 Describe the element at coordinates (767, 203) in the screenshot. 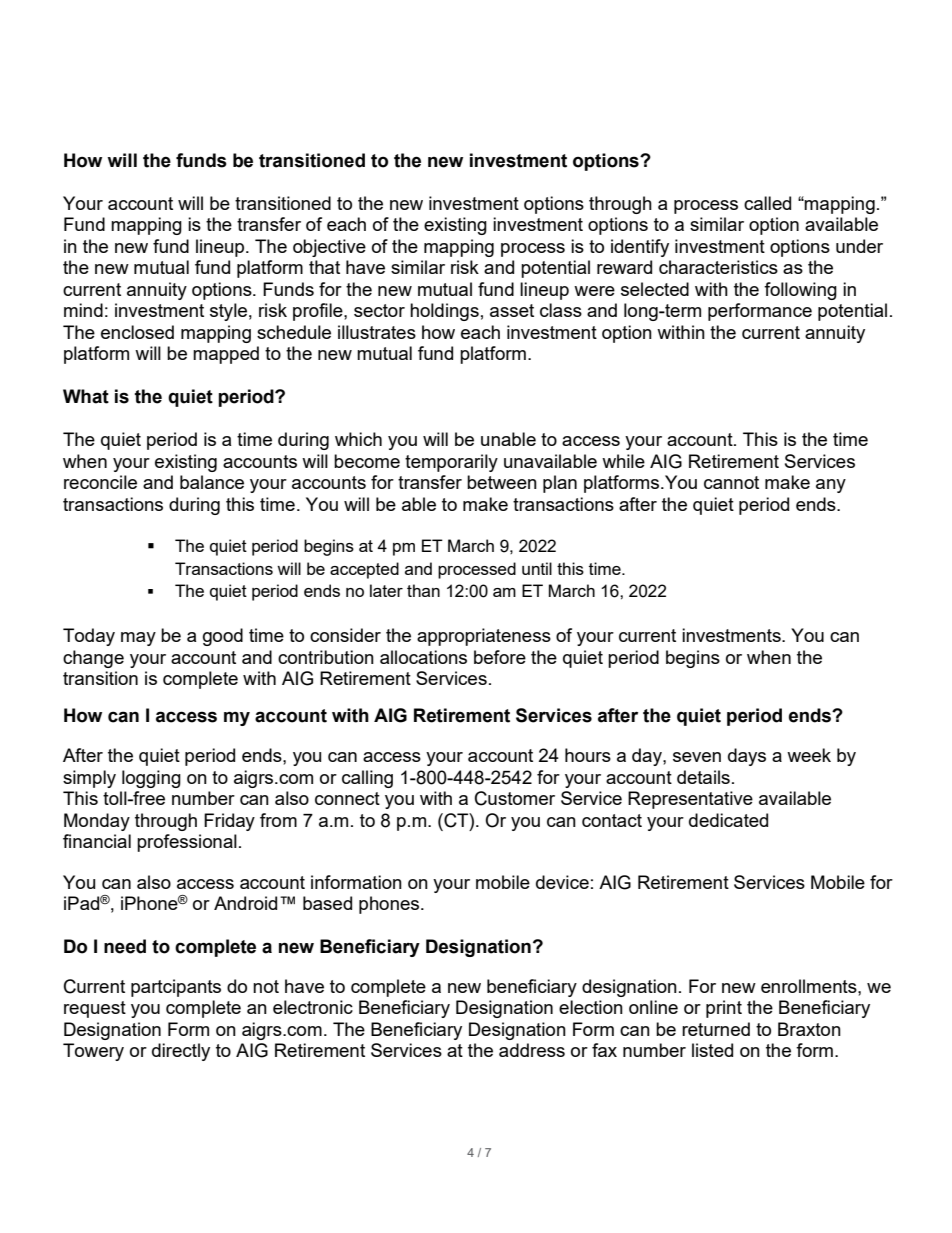

I see `called` at that location.
